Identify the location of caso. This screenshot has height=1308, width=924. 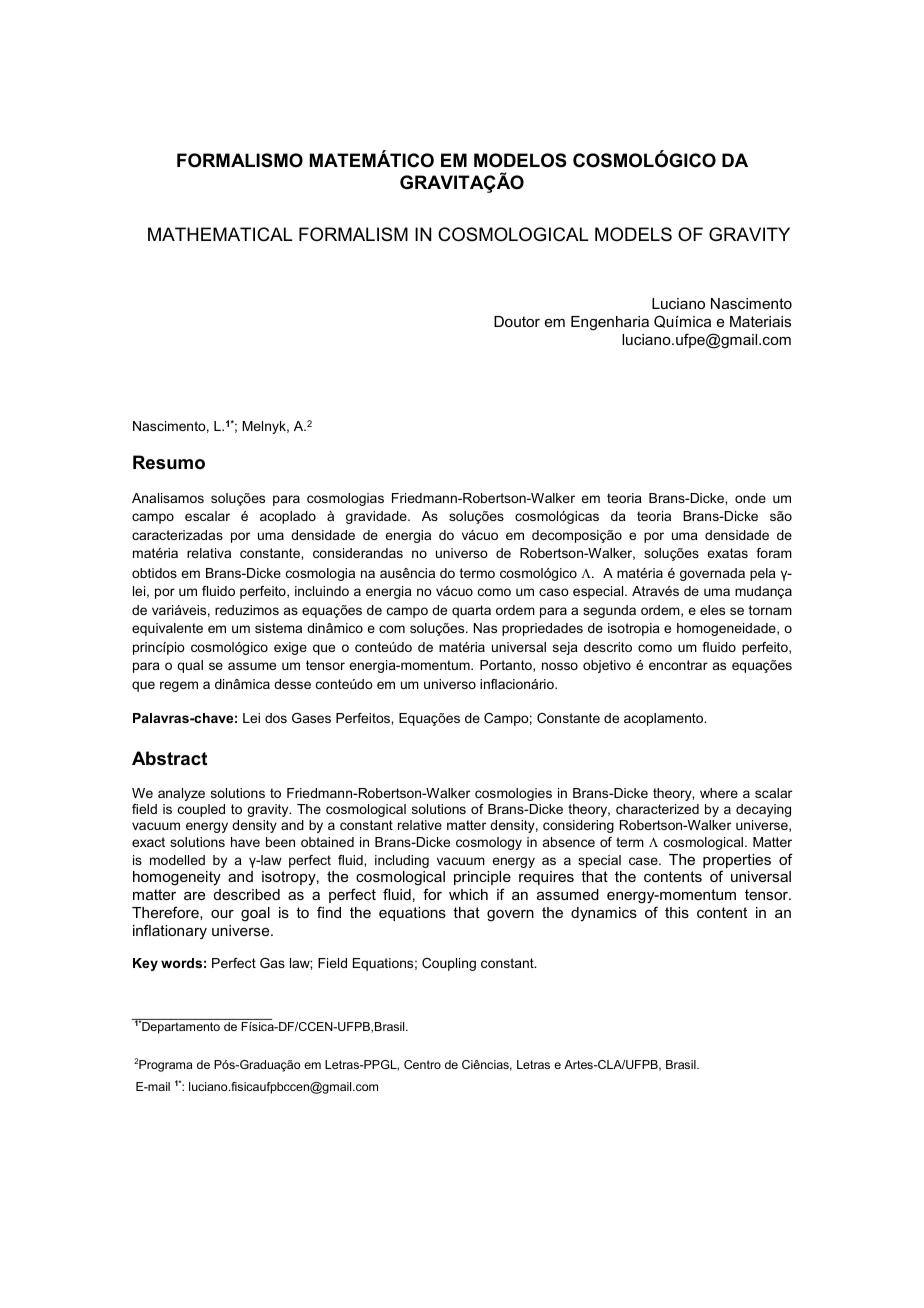
(554, 592).
